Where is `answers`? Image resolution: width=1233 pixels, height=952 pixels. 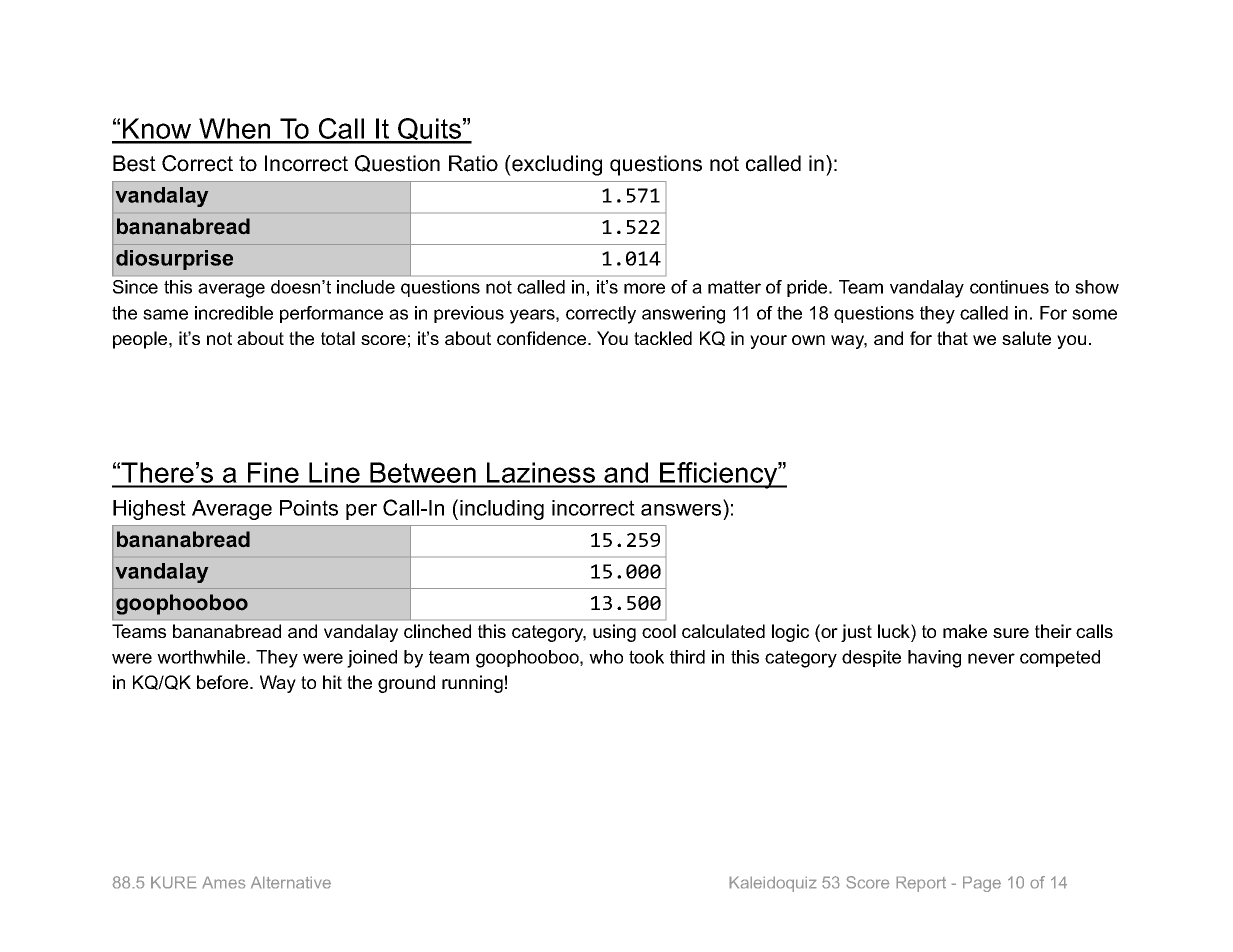
answers is located at coordinates (681, 510).
